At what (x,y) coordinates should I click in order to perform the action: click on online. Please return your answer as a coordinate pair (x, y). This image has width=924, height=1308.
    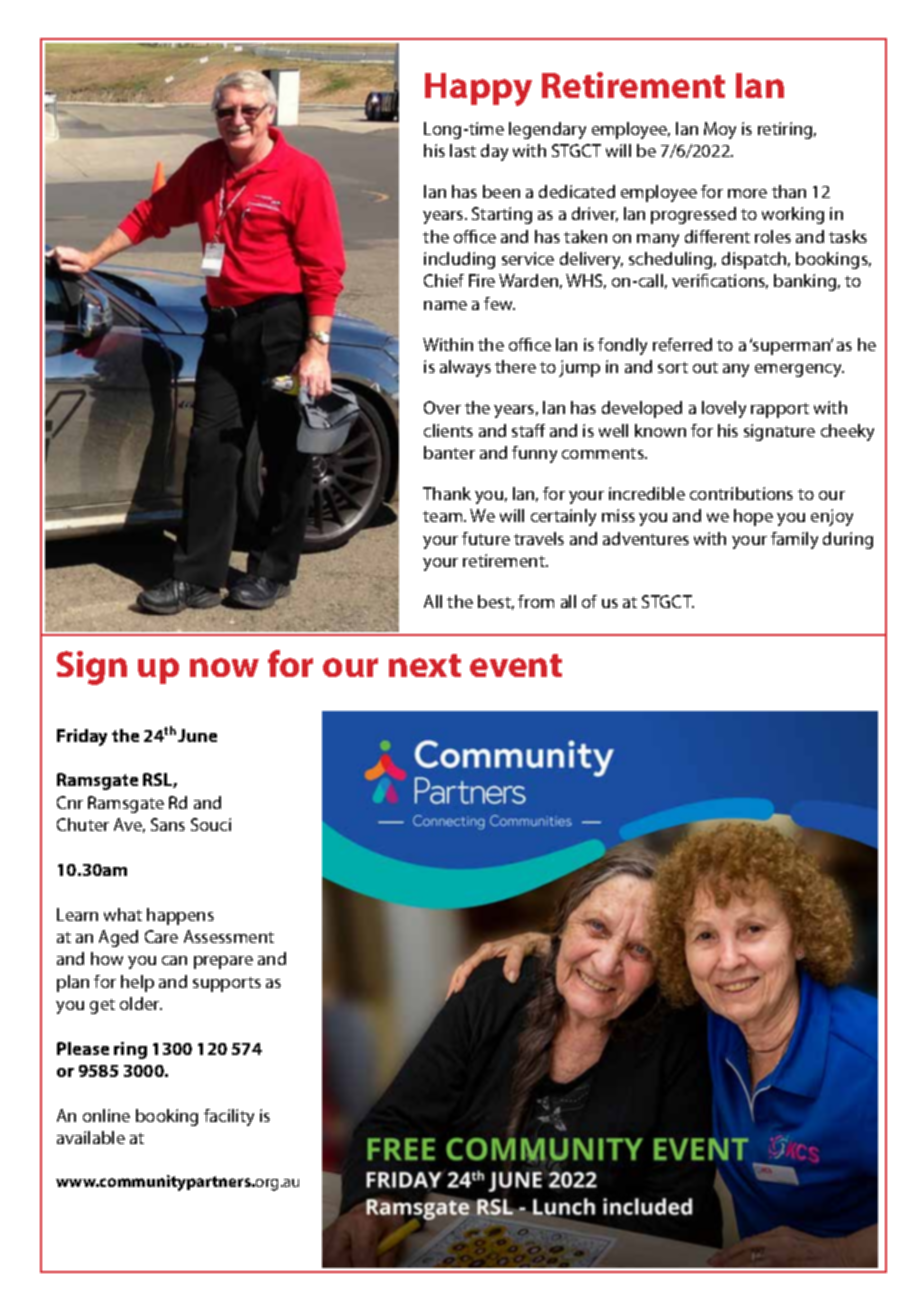
    Looking at the image, I should click on (106, 1115).
